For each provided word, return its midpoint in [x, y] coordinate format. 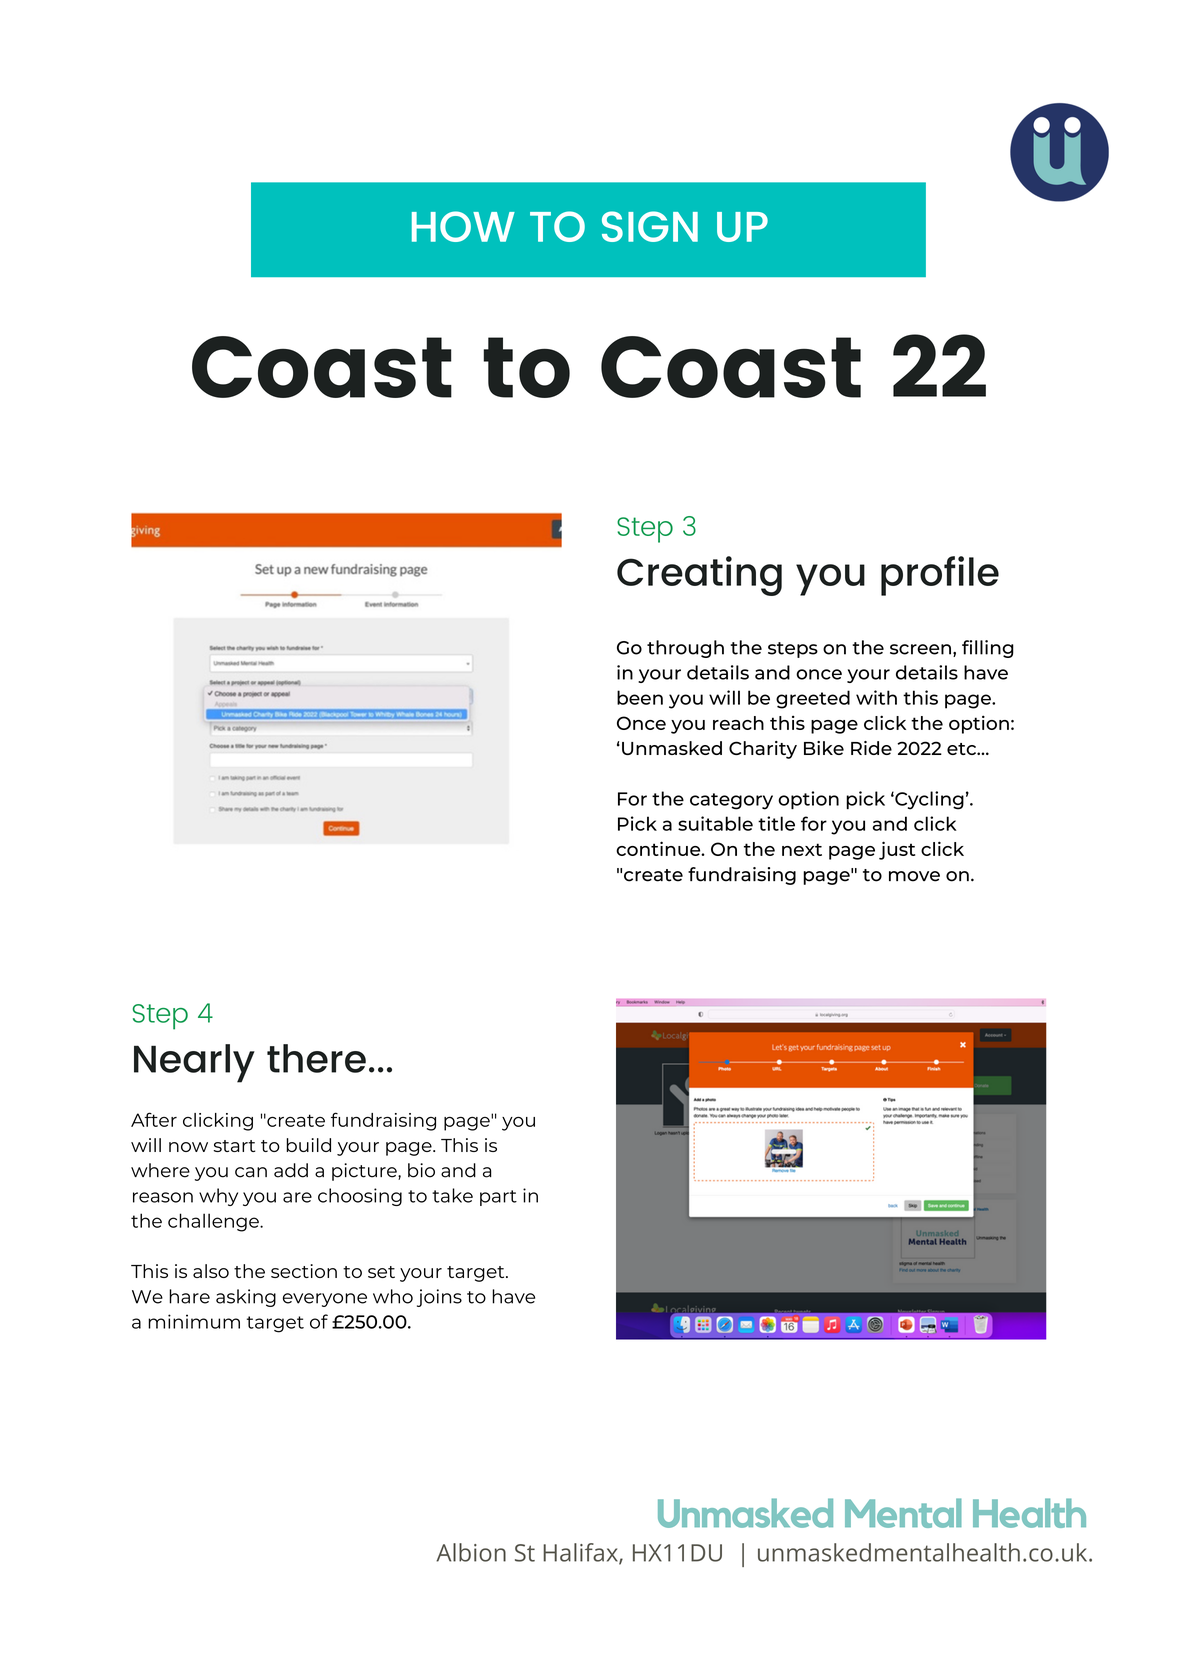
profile [940, 576]
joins [439, 1298]
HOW [463, 226]
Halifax [581, 1553]
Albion [471, 1552]
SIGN [650, 226]
